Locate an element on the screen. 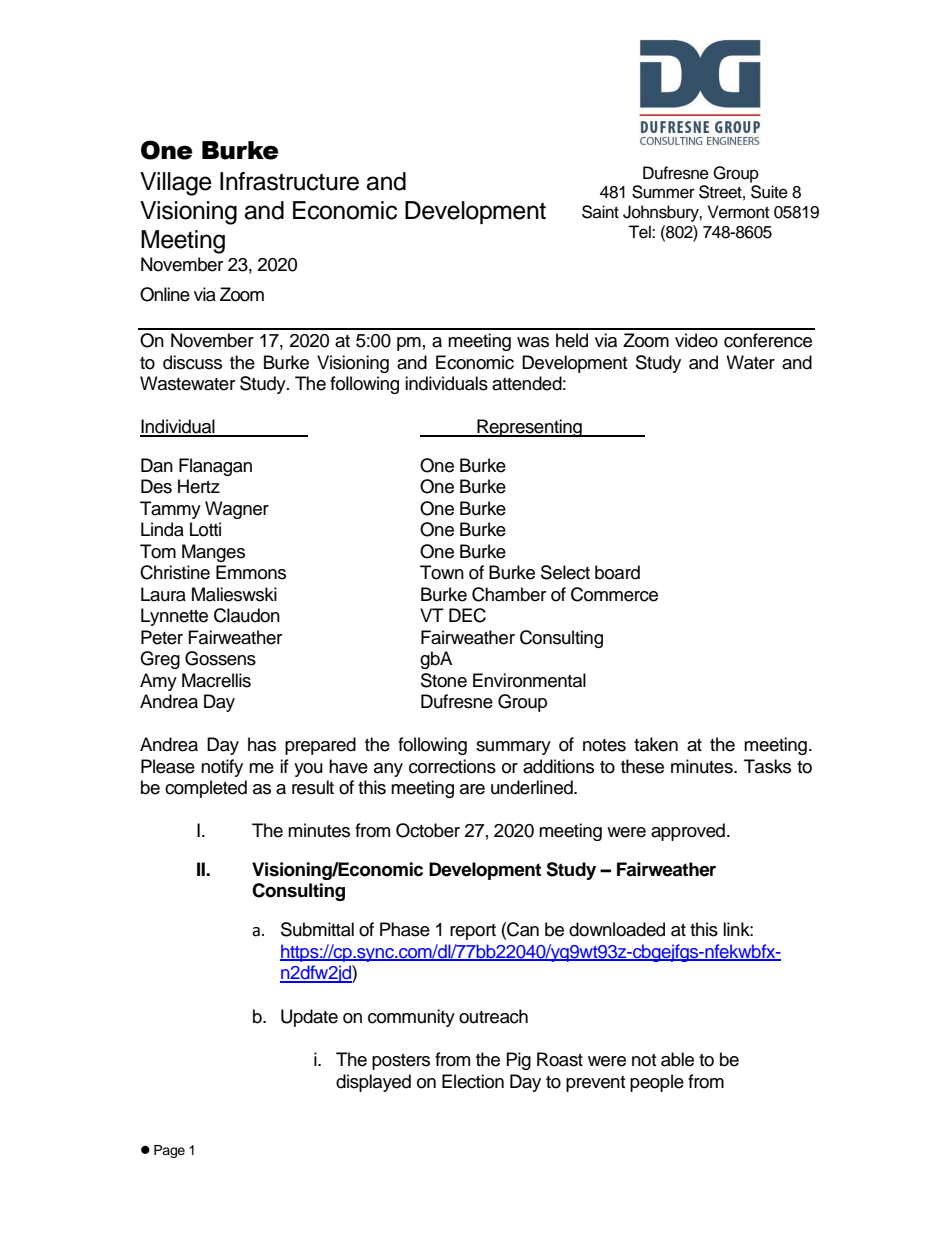  Summer is located at coordinates (663, 192).
